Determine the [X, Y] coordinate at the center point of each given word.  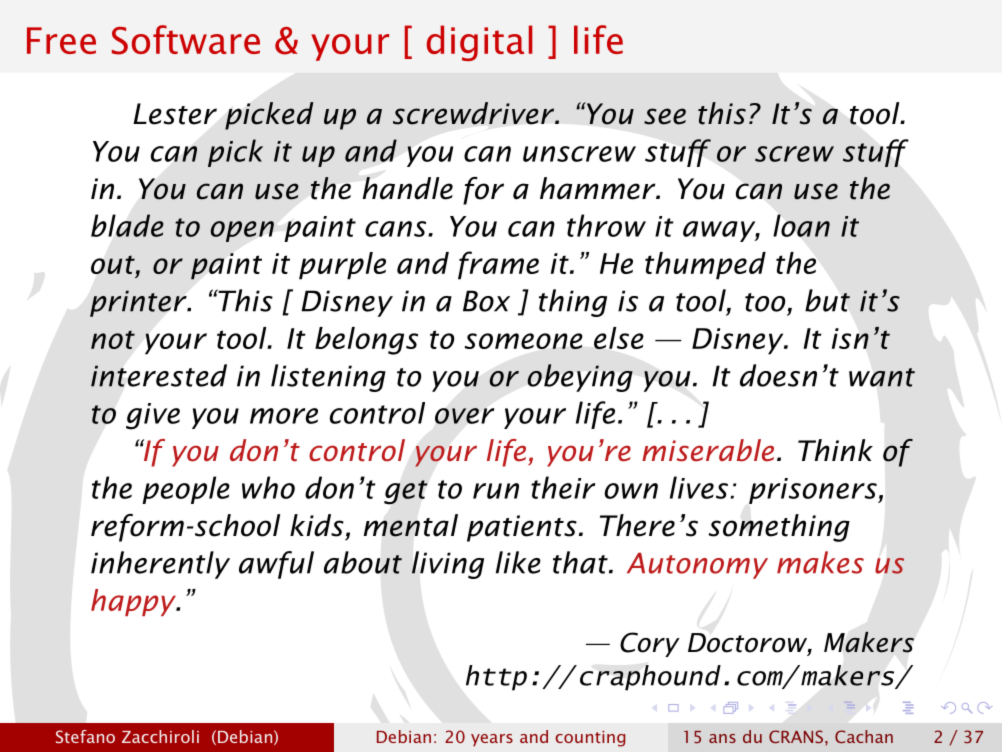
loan [801, 225]
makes [820, 562]
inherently [160, 565]
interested [159, 375]
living [448, 565]
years [492, 740]
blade [127, 225]
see [665, 116]
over [464, 416]
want [882, 377]
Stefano [85, 737]
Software [186, 40]
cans [397, 229]
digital [480, 43]
